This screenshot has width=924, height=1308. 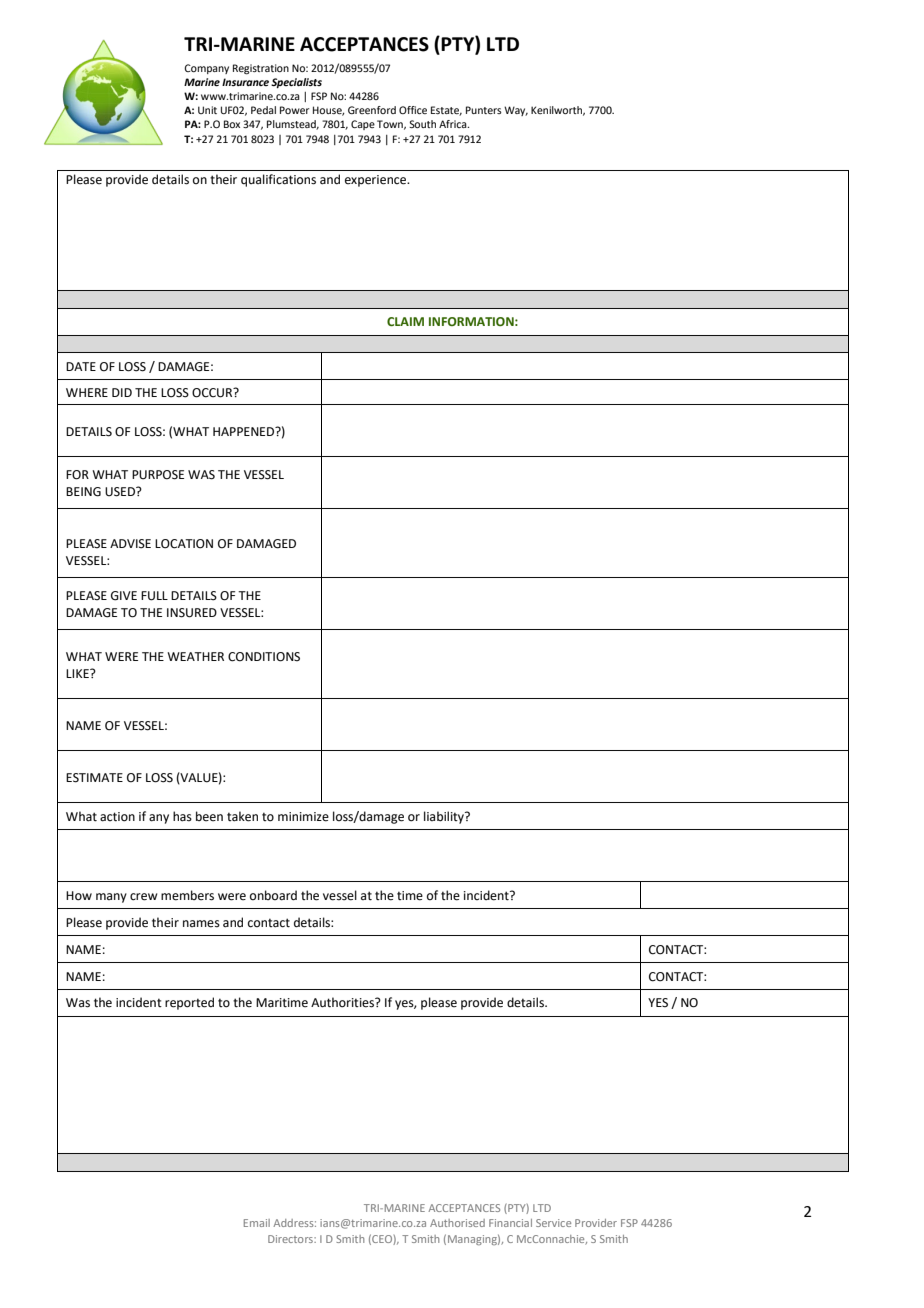 What do you see at coordinates (445, 817) in the screenshot?
I see `liability` at bounding box center [445, 817].
